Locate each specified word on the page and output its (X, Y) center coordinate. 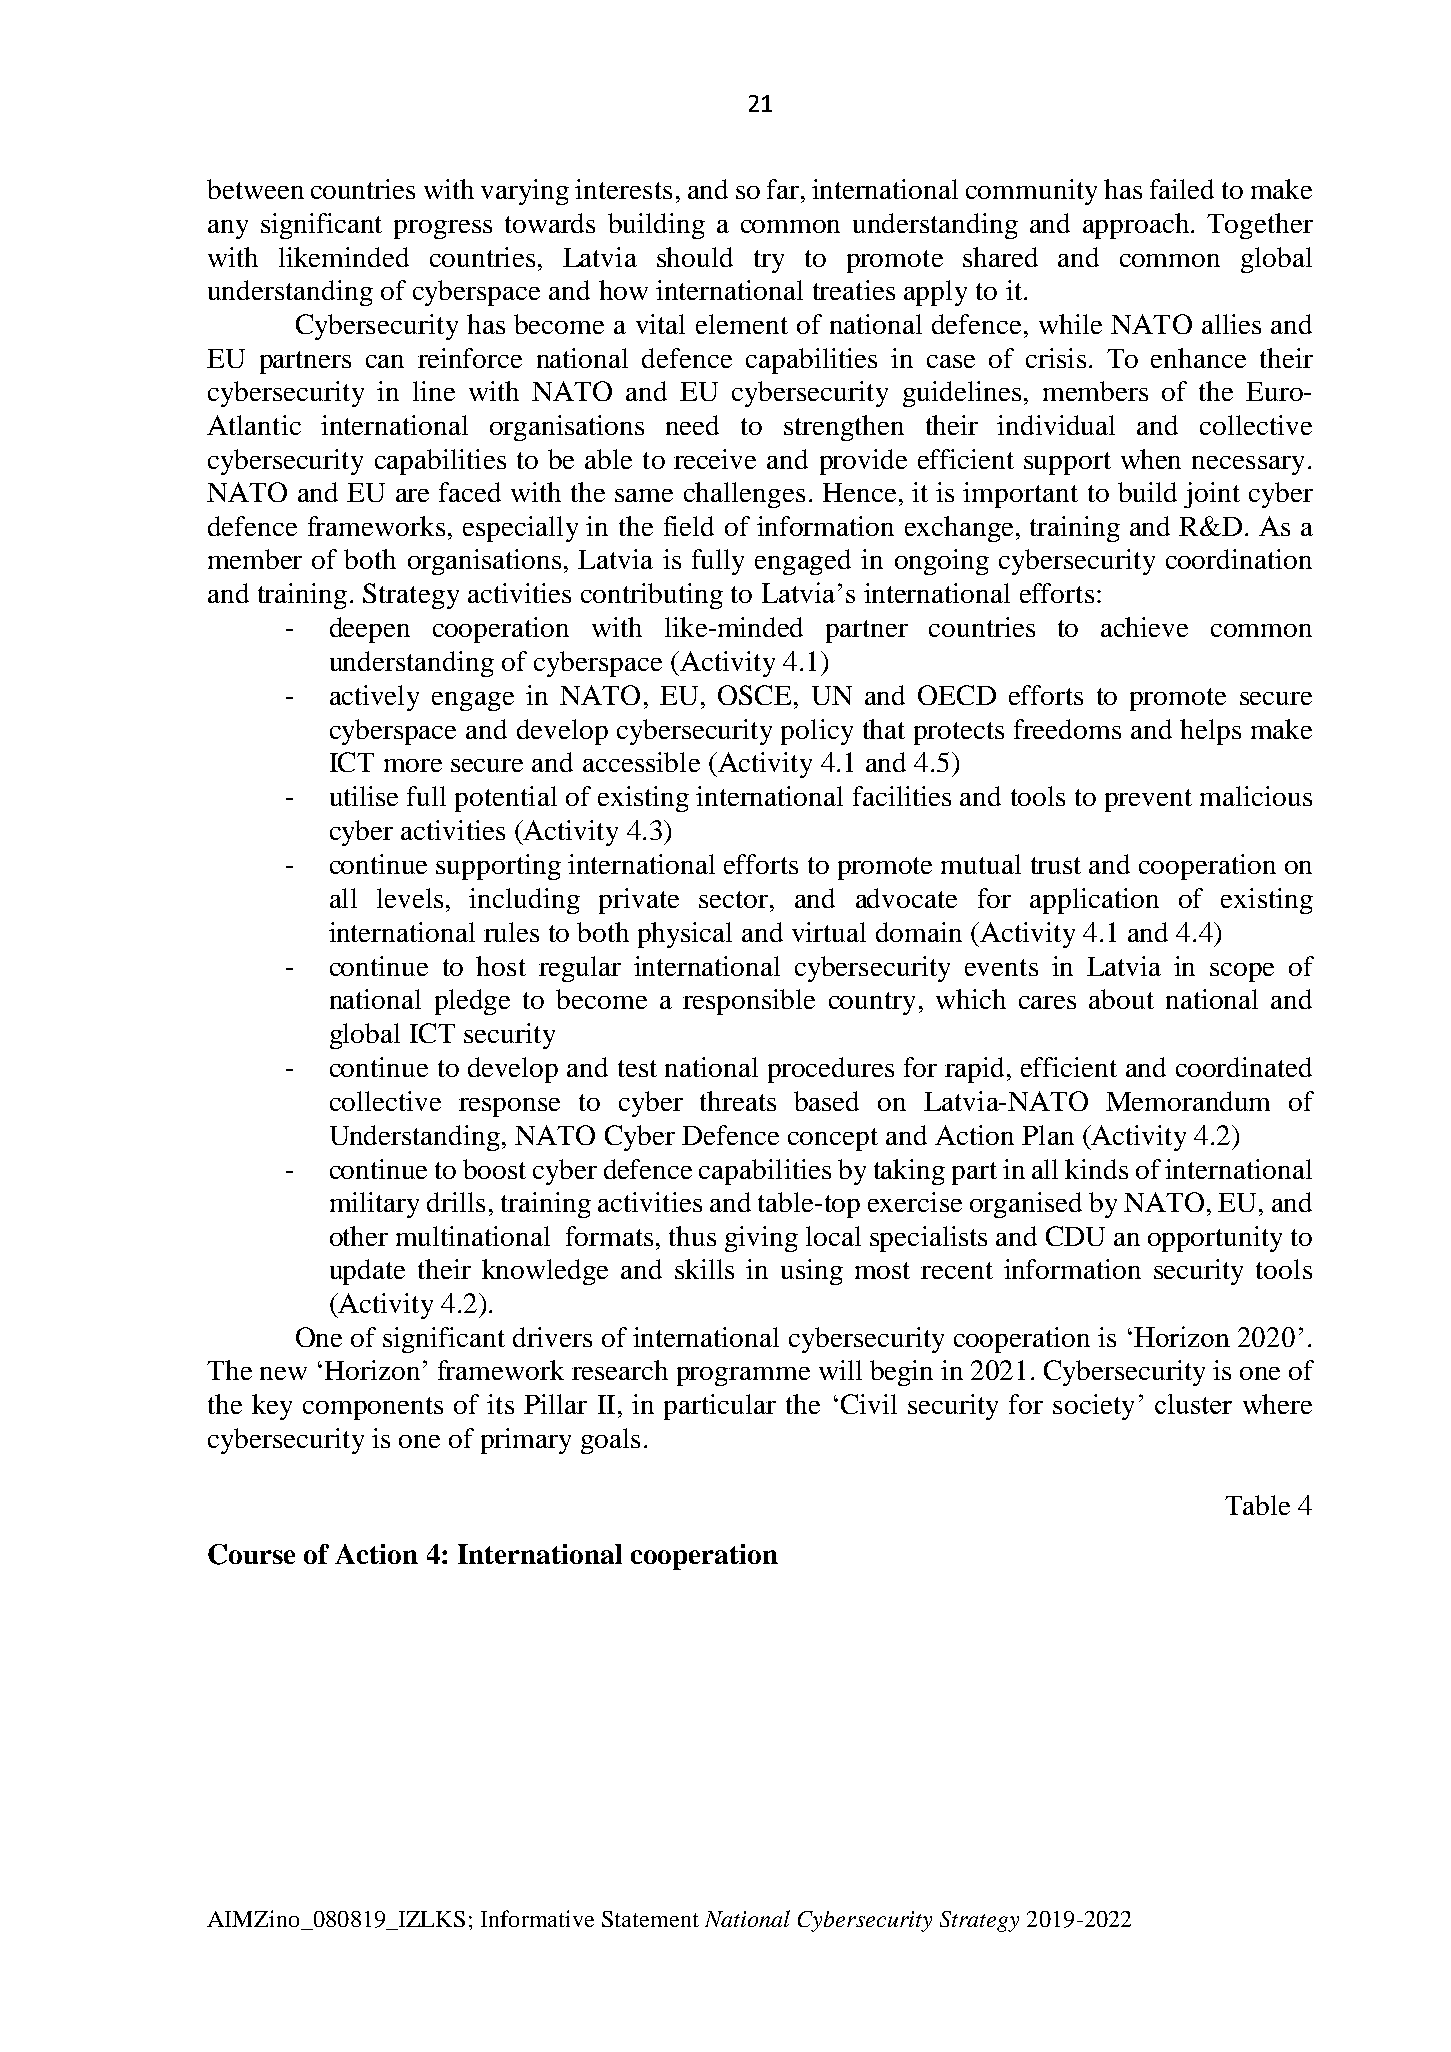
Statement (650, 1919)
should (695, 257)
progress (443, 229)
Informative (537, 1918)
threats (738, 1101)
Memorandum (1188, 1101)
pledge (472, 1002)
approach (1136, 226)
